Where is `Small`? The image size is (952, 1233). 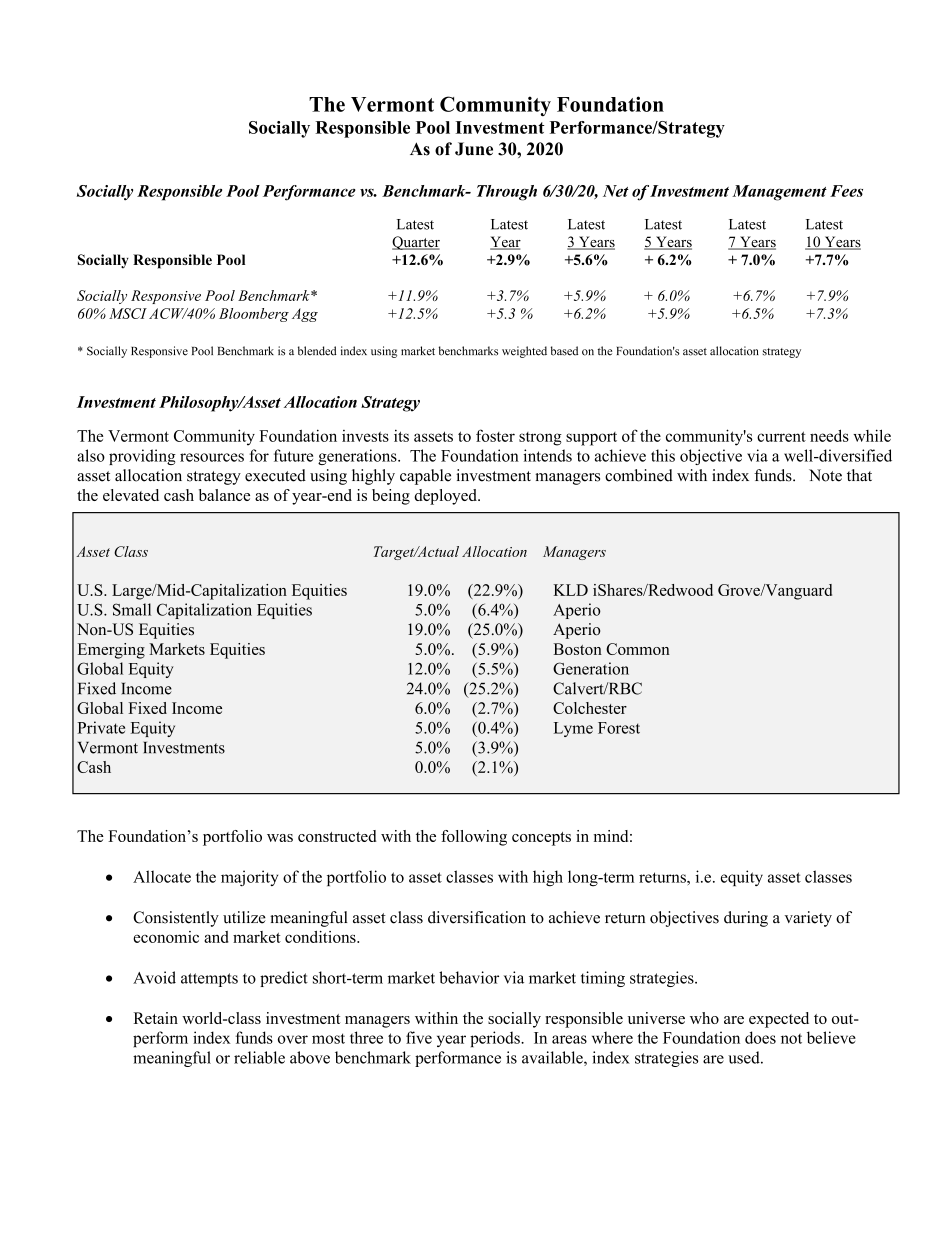 Small is located at coordinates (132, 609).
